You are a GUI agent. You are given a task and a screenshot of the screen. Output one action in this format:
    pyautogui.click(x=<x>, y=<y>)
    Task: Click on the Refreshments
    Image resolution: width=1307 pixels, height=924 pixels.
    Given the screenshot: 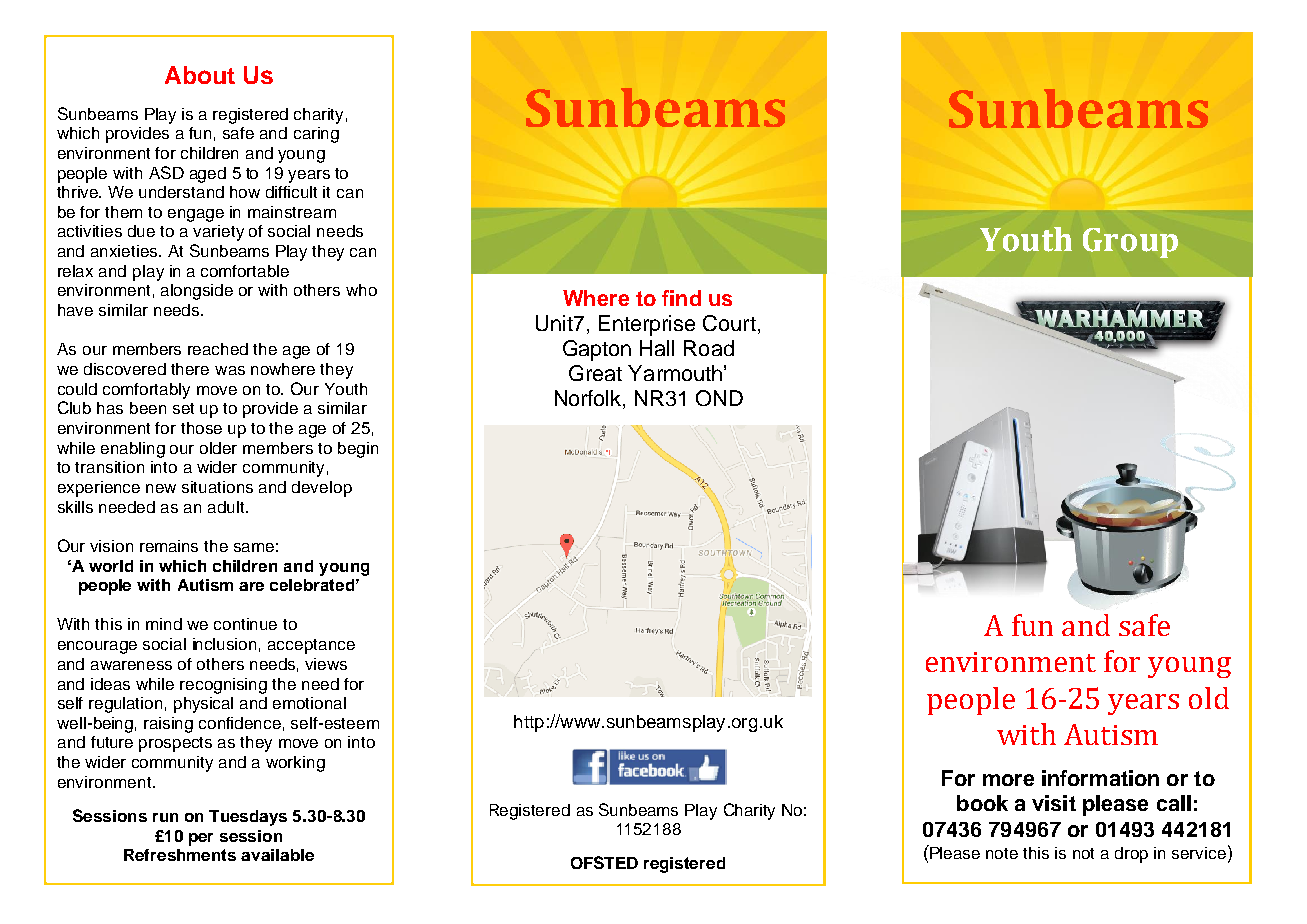 What is the action you would take?
    pyautogui.click(x=180, y=855)
